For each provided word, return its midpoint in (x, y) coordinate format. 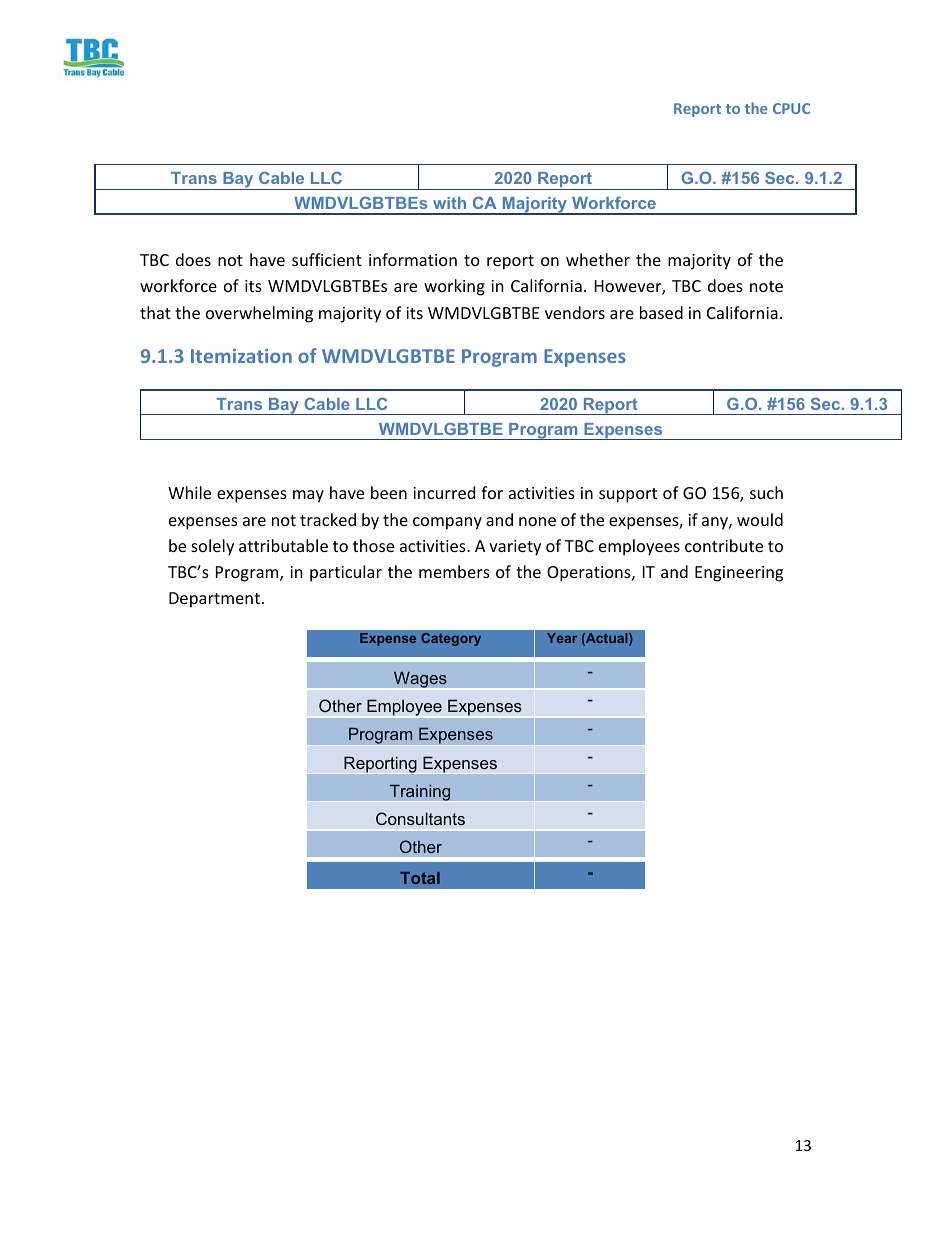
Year (562, 638)
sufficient (327, 259)
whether (598, 259)
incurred (444, 492)
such (766, 492)
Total (420, 878)
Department (214, 600)
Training (420, 792)
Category (451, 639)
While (189, 492)
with (449, 203)
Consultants (420, 818)
